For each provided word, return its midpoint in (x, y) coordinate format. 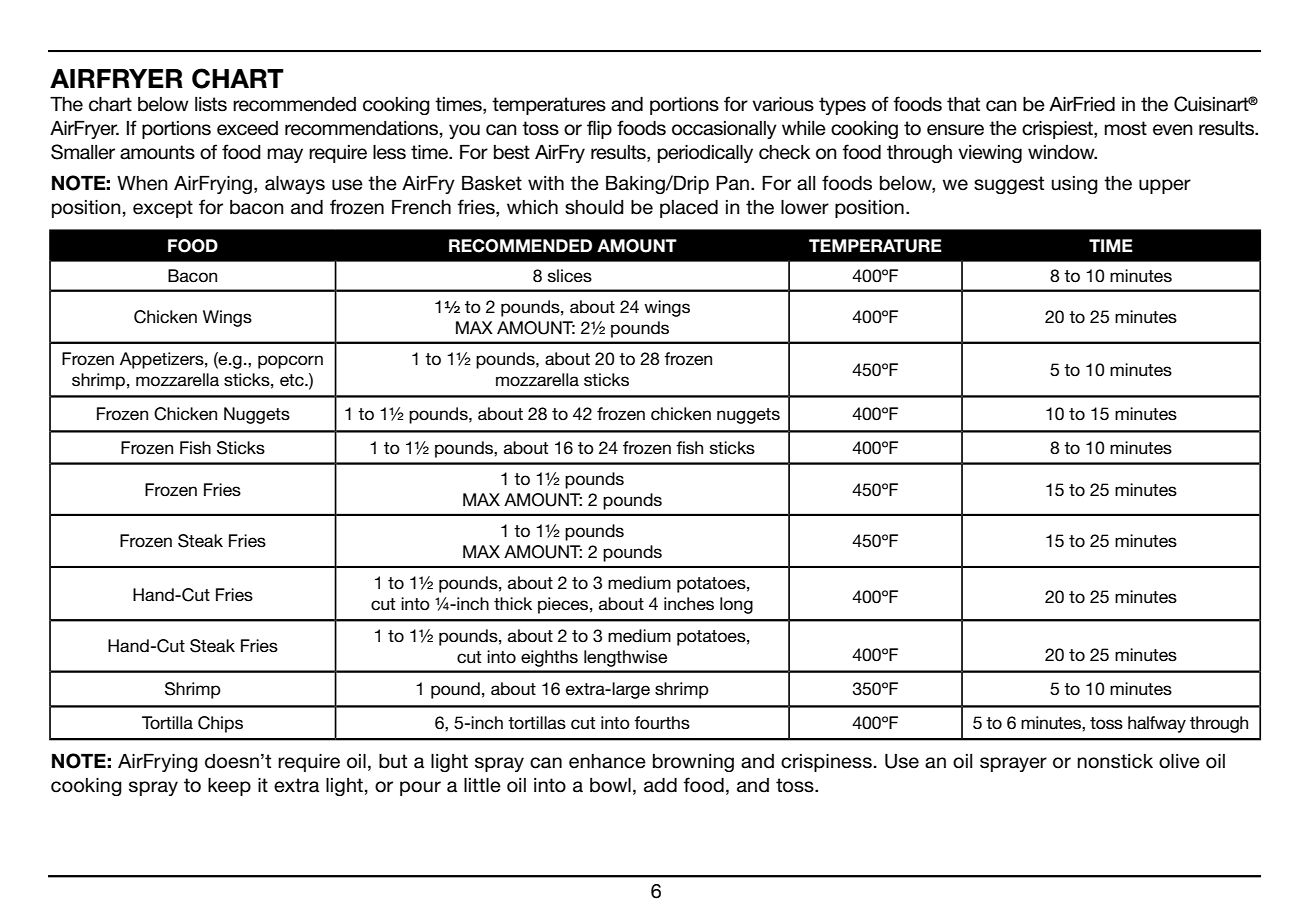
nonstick (1115, 761)
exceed (247, 128)
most (1126, 128)
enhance (607, 761)
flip (599, 129)
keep (229, 787)
